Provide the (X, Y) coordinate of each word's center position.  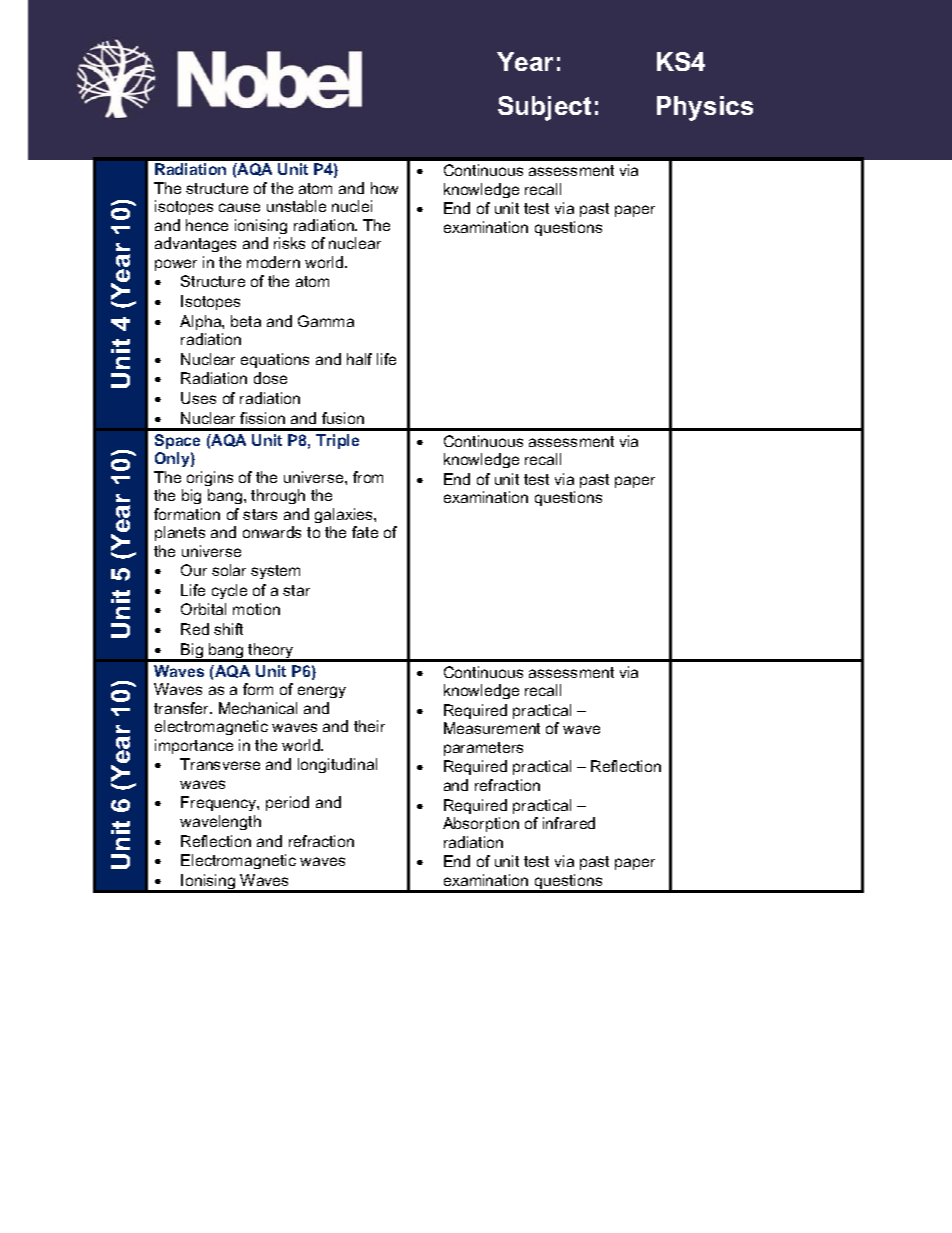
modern (273, 262)
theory (271, 652)
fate (365, 532)
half (359, 359)
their (369, 726)
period (287, 803)
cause (239, 207)
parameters (483, 749)
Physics (705, 108)
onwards (272, 532)
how (384, 188)
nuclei (352, 206)
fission (262, 418)
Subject (544, 108)
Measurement (492, 728)
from (368, 477)
